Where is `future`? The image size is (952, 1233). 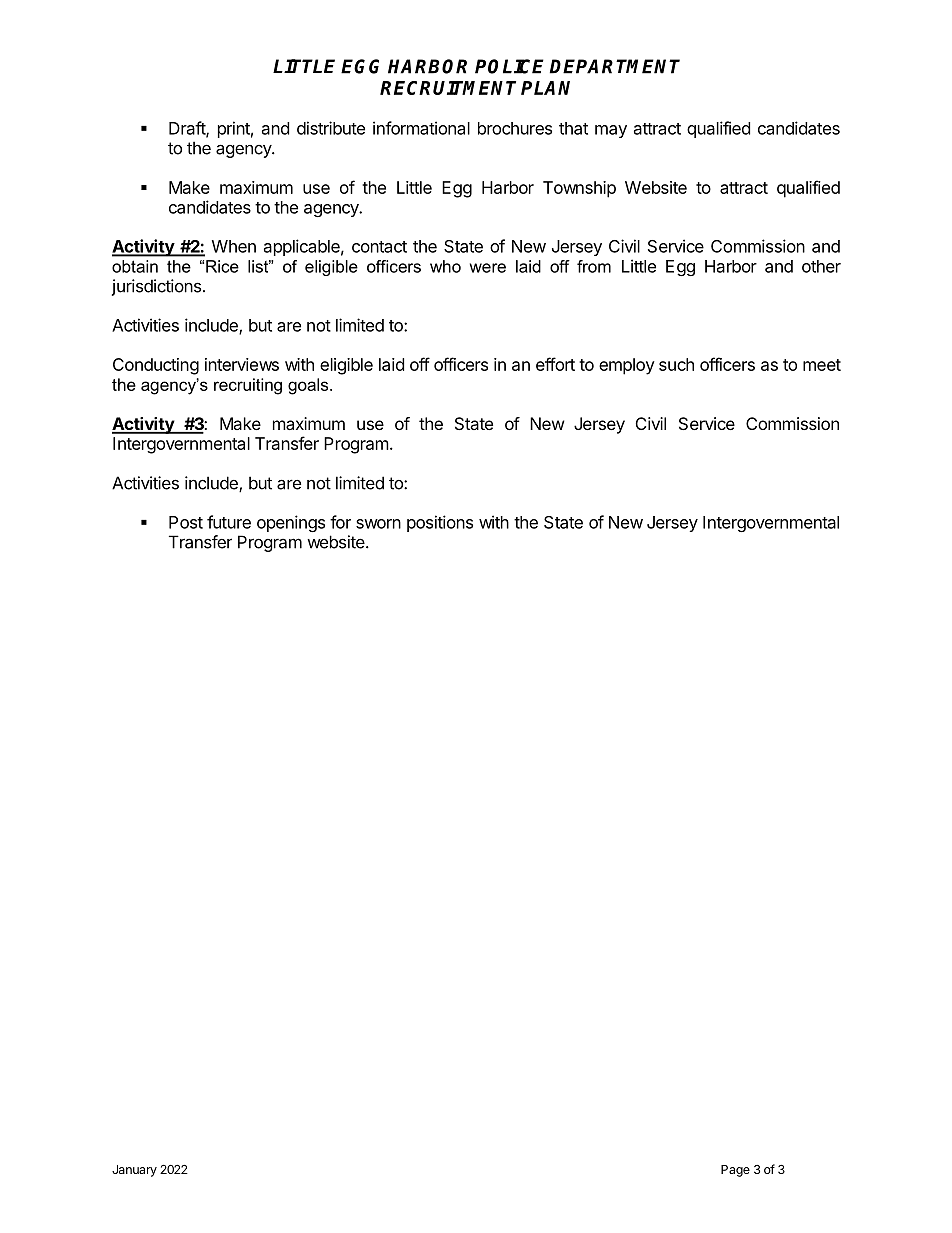
future is located at coordinates (229, 522).
